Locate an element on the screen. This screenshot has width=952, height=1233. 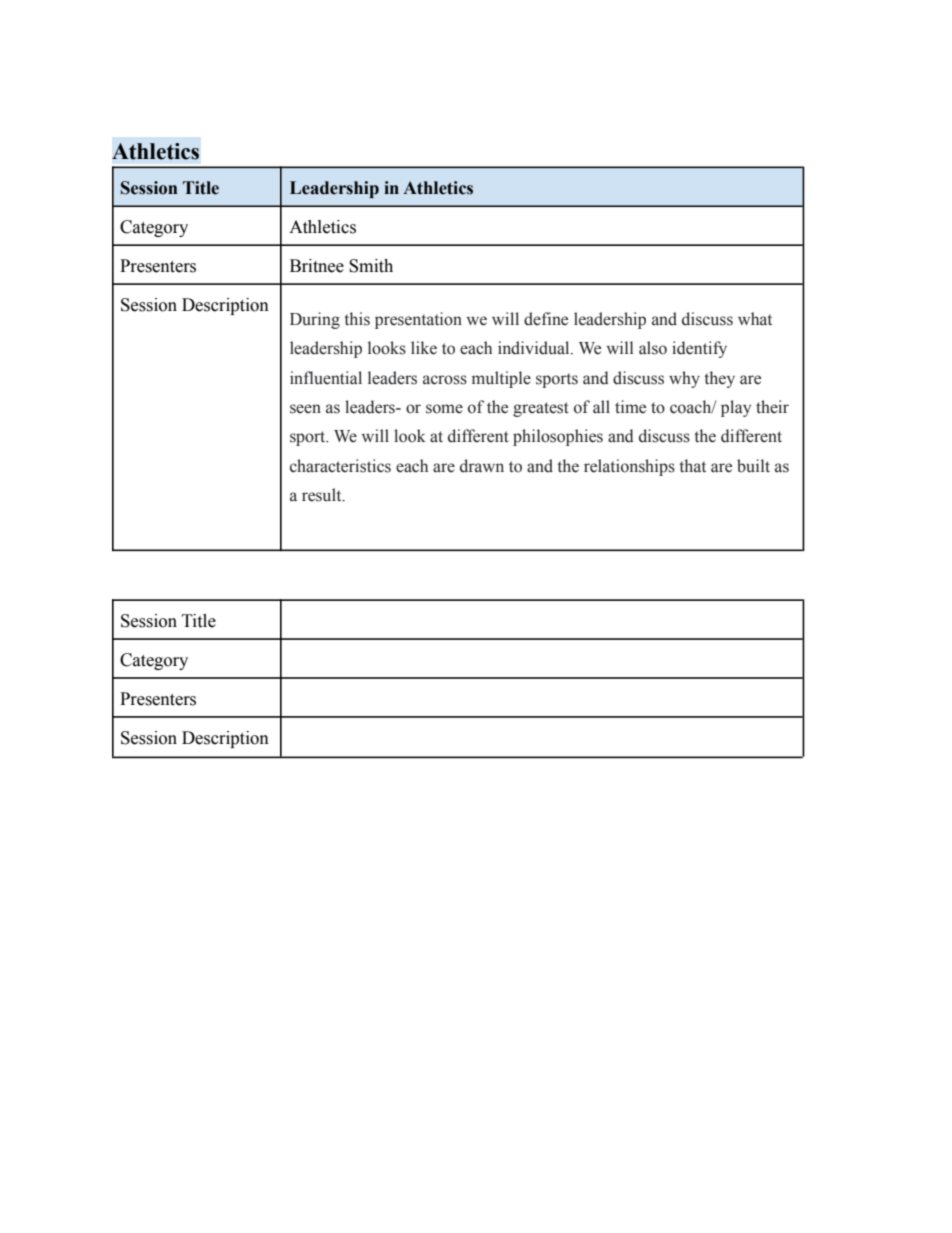
multiple is located at coordinates (501, 379).
